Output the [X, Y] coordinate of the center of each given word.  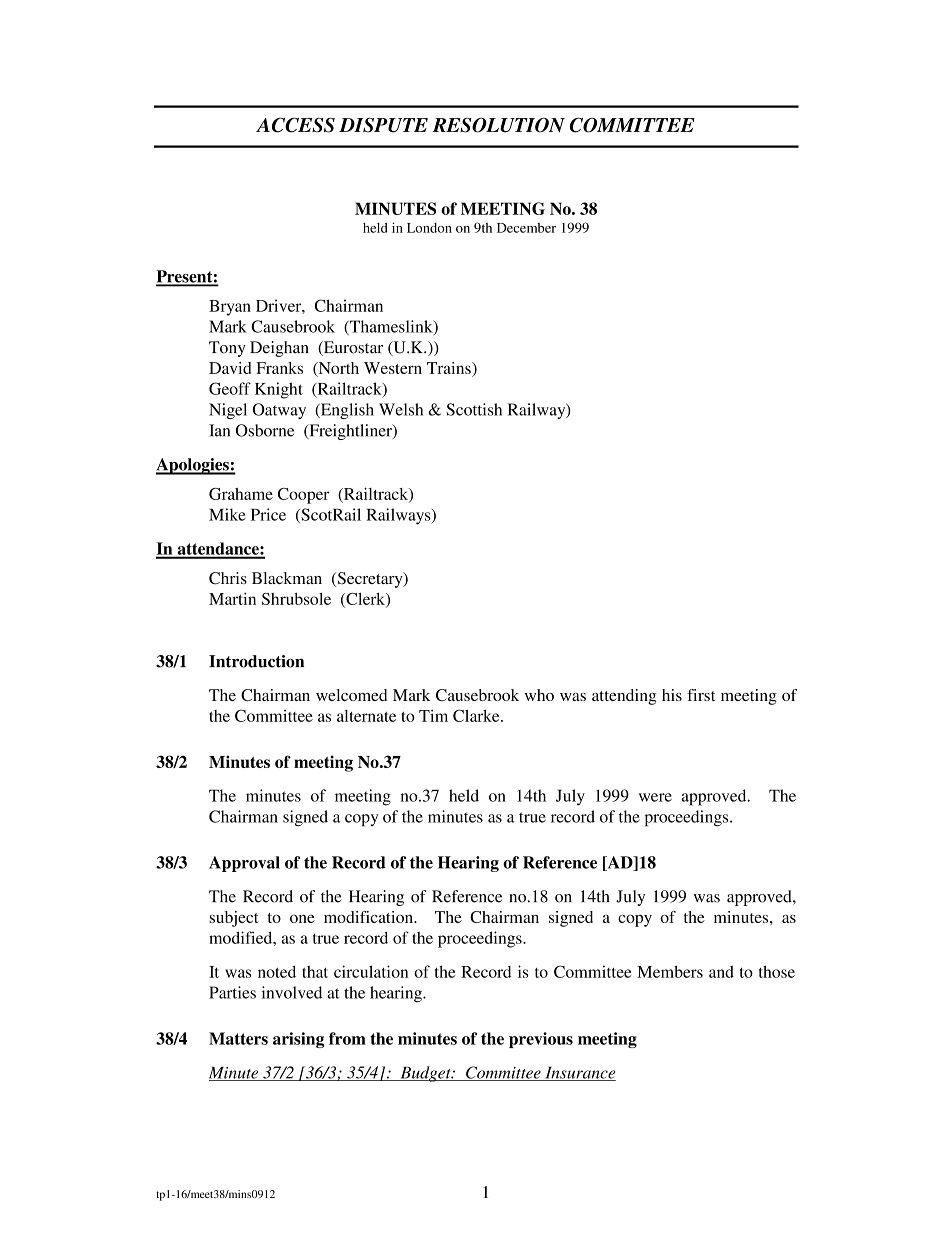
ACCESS [295, 125]
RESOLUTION [499, 125]
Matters [238, 1038]
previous [541, 1040]
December [526, 227]
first [701, 695]
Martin [232, 598]
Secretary [370, 580]
